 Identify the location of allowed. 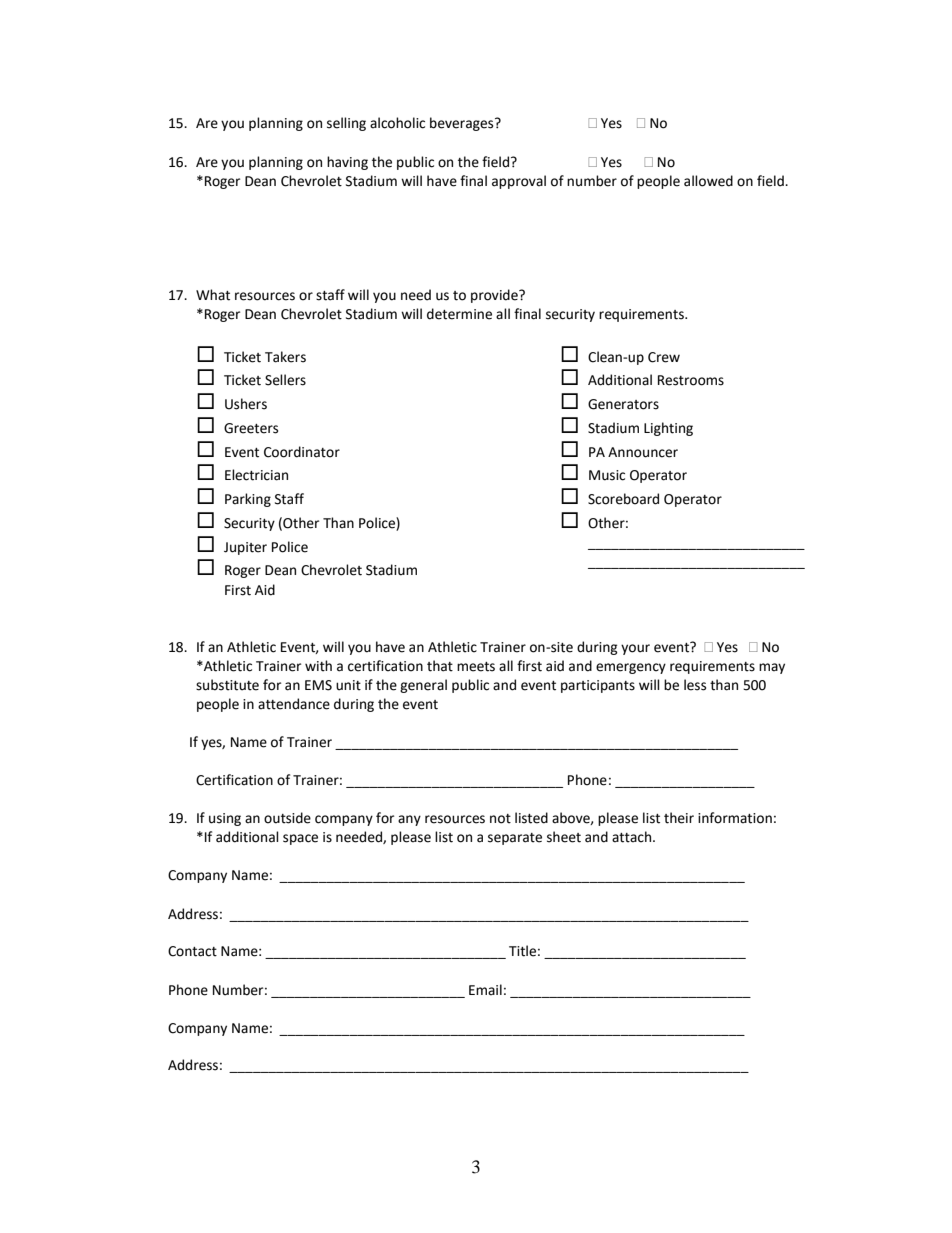
(708, 181).
